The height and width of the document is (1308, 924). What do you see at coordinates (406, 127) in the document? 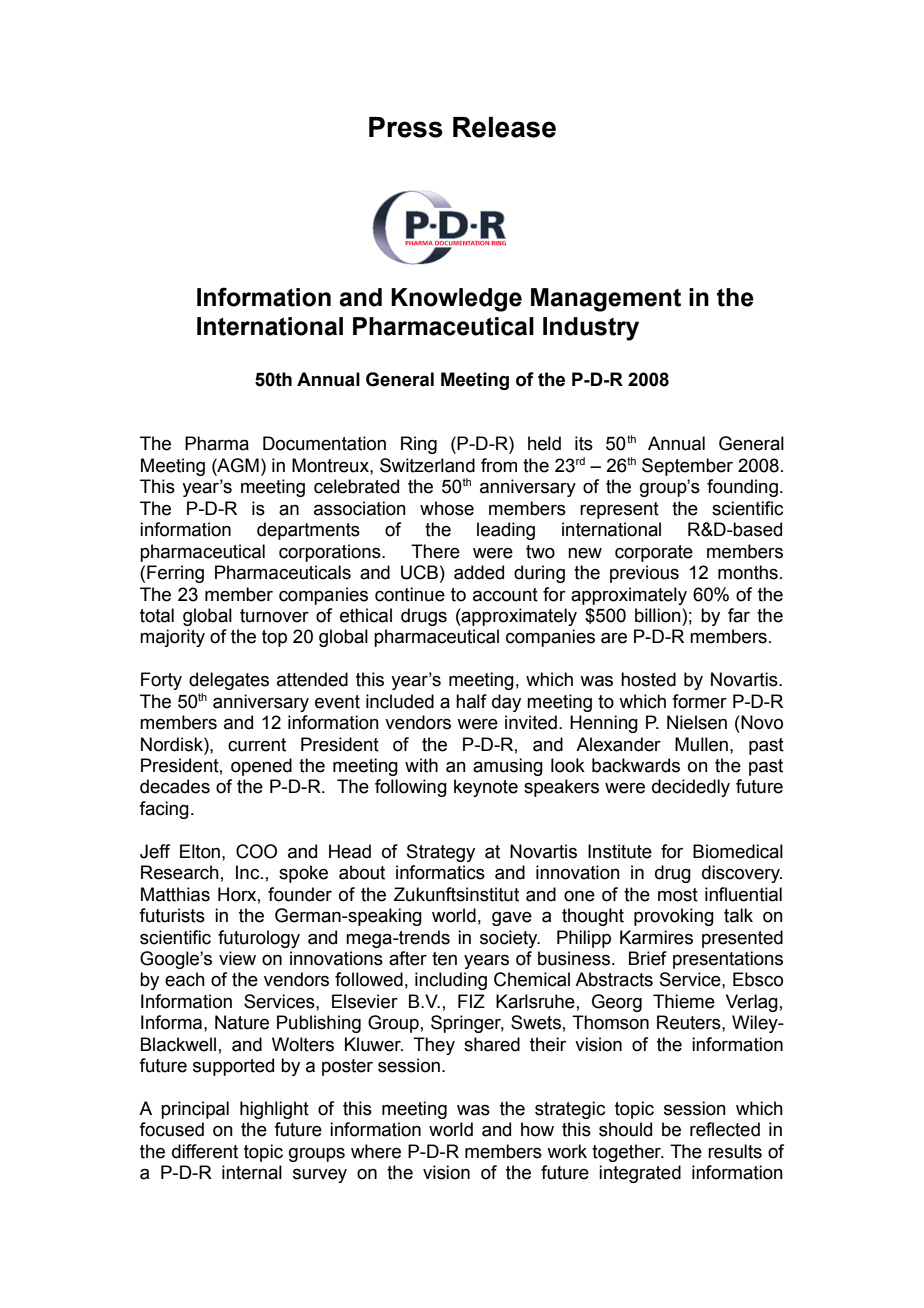
I see `Press` at bounding box center [406, 127].
